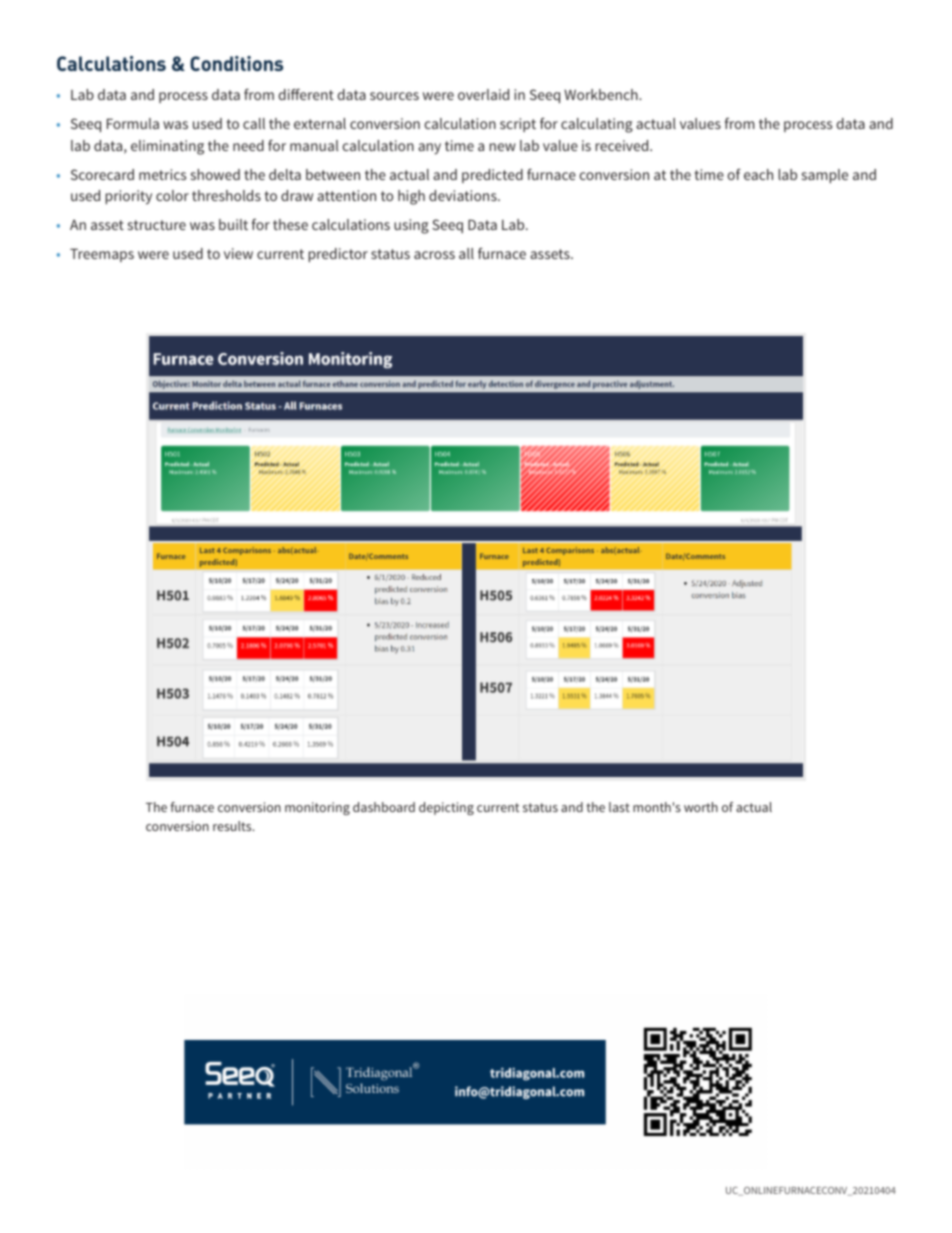  What do you see at coordinates (317, 808) in the image?
I see `monitoring` at bounding box center [317, 808].
